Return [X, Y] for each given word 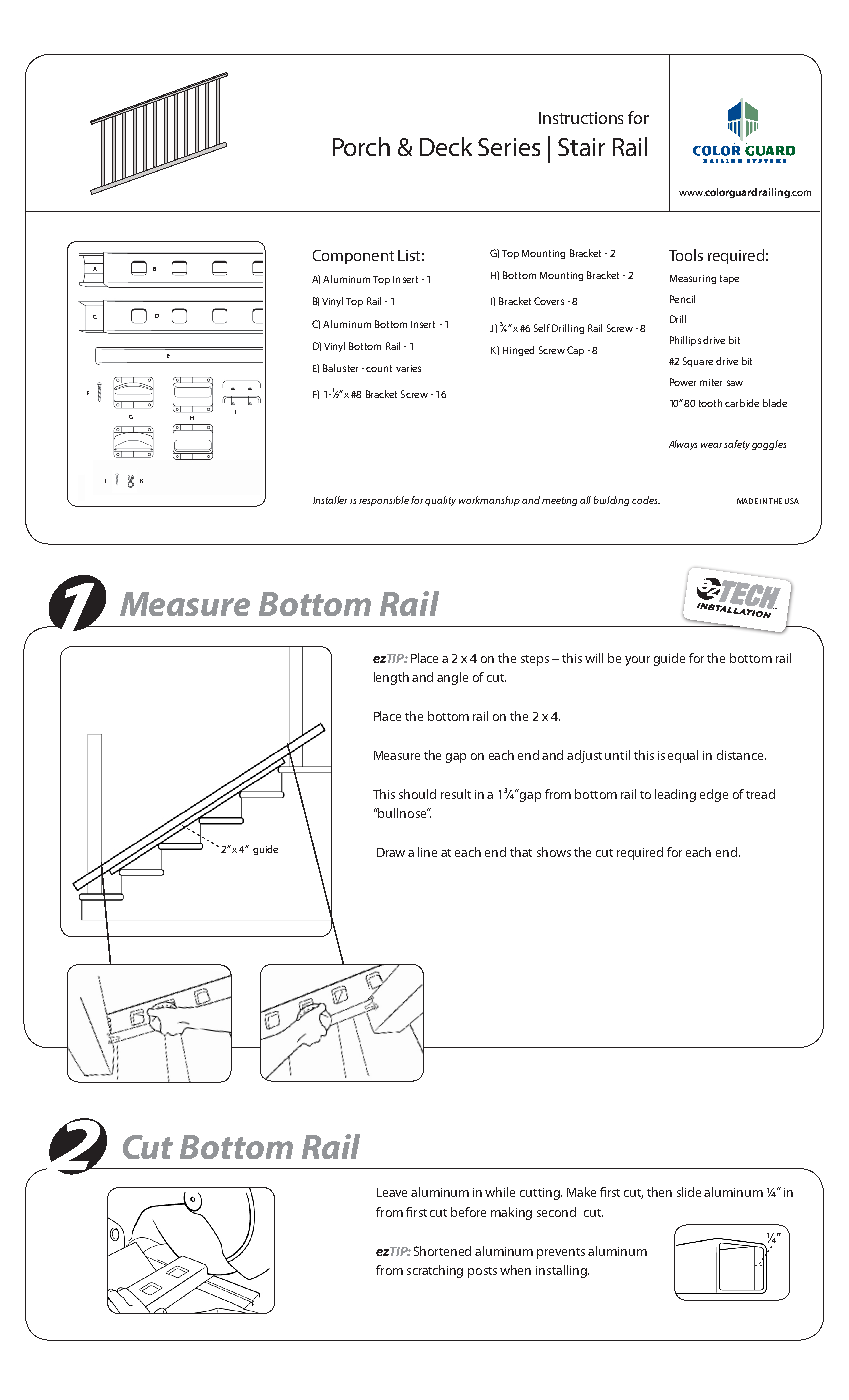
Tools [686, 255]
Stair [581, 147]
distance [741, 755]
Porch [361, 146]
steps [535, 660]
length [391, 678]
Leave [392, 1192]
